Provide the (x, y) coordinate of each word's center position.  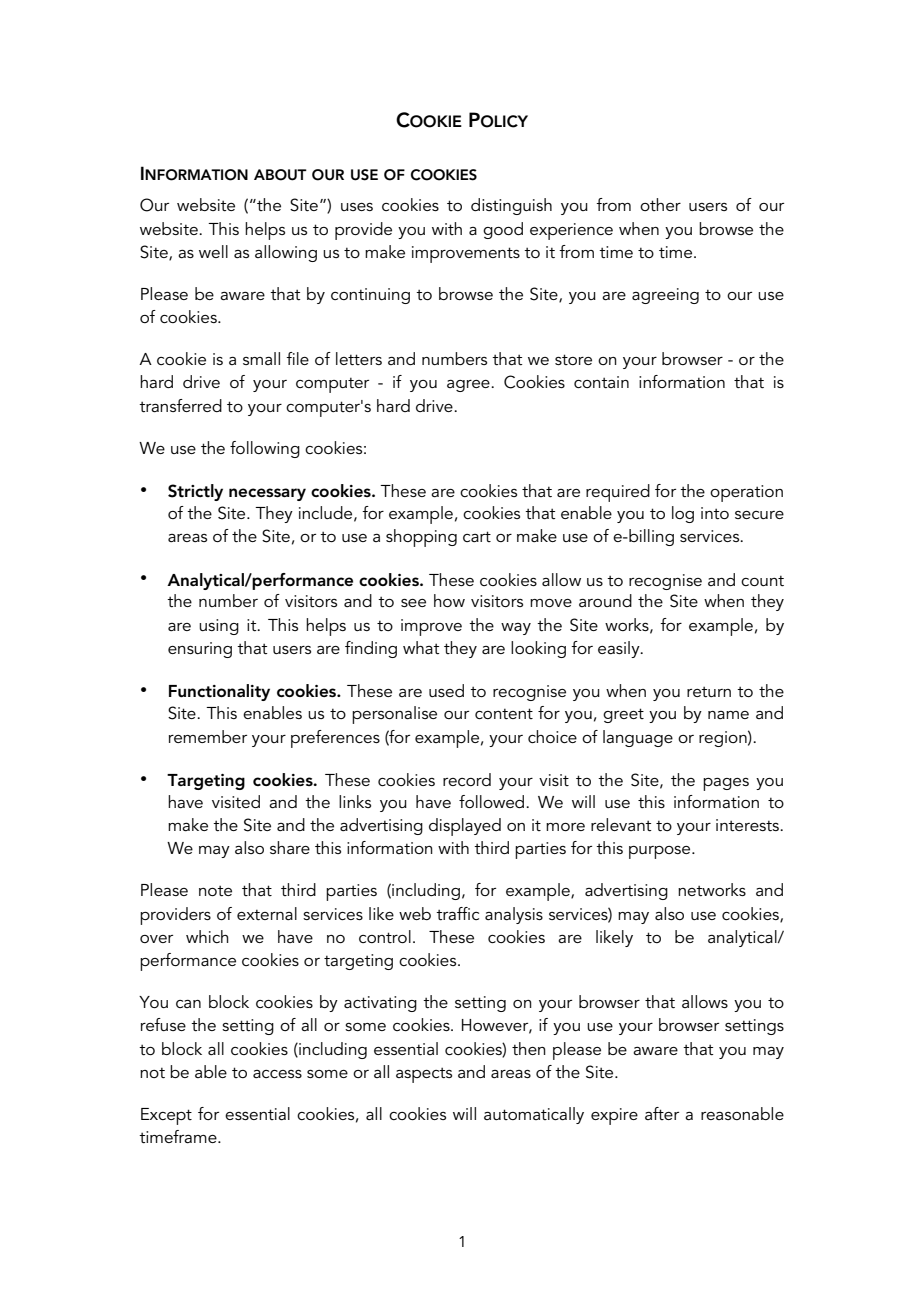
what (421, 647)
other (660, 204)
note (215, 890)
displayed (465, 827)
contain (601, 382)
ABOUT (280, 175)
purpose (661, 852)
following (265, 449)
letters (359, 358)
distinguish (511, 206)
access (277, 1074)
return (709, 691)
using (219, 627)
